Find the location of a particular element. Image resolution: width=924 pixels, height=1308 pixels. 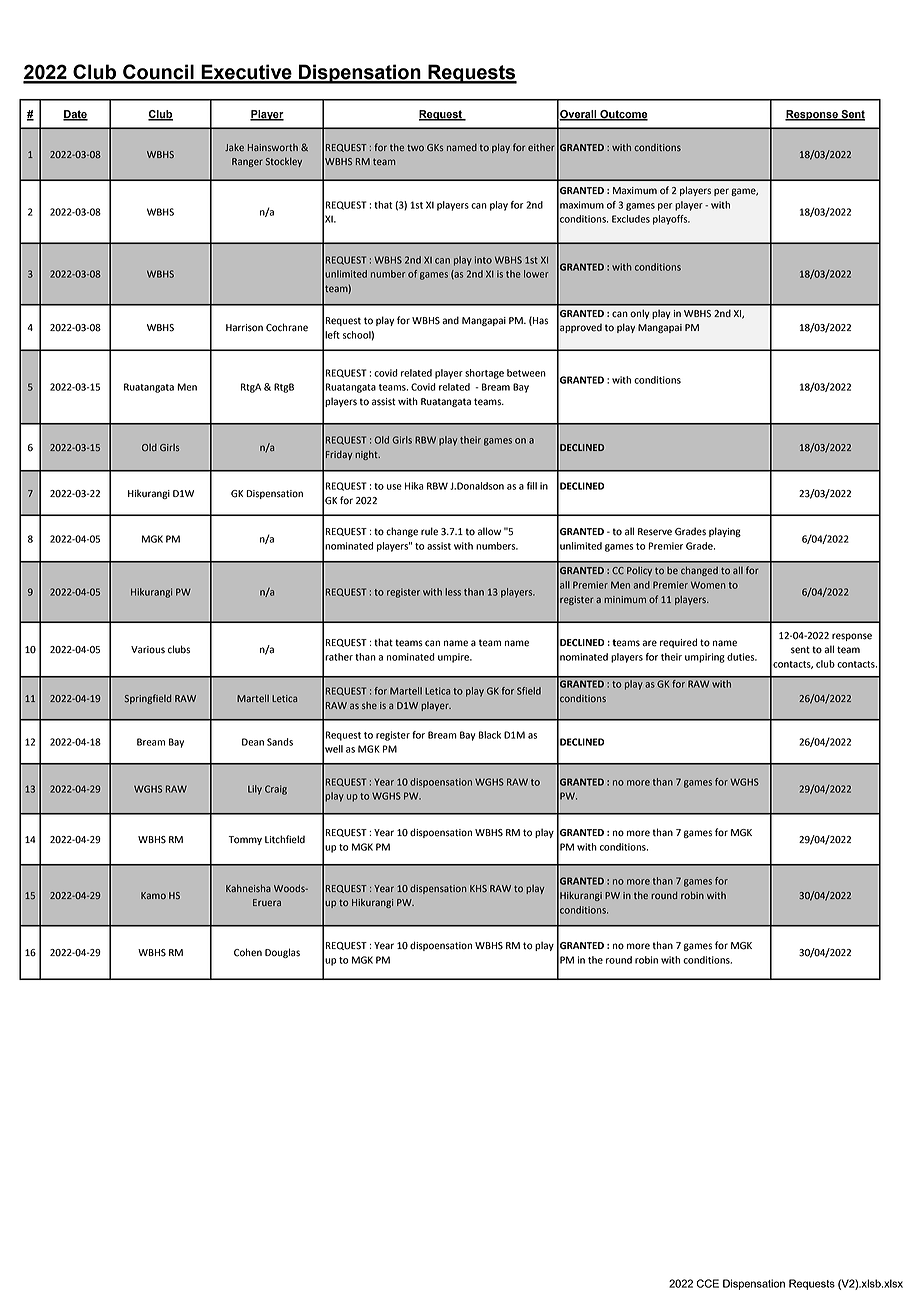

Excludes is located at coordinates (631, 219).
